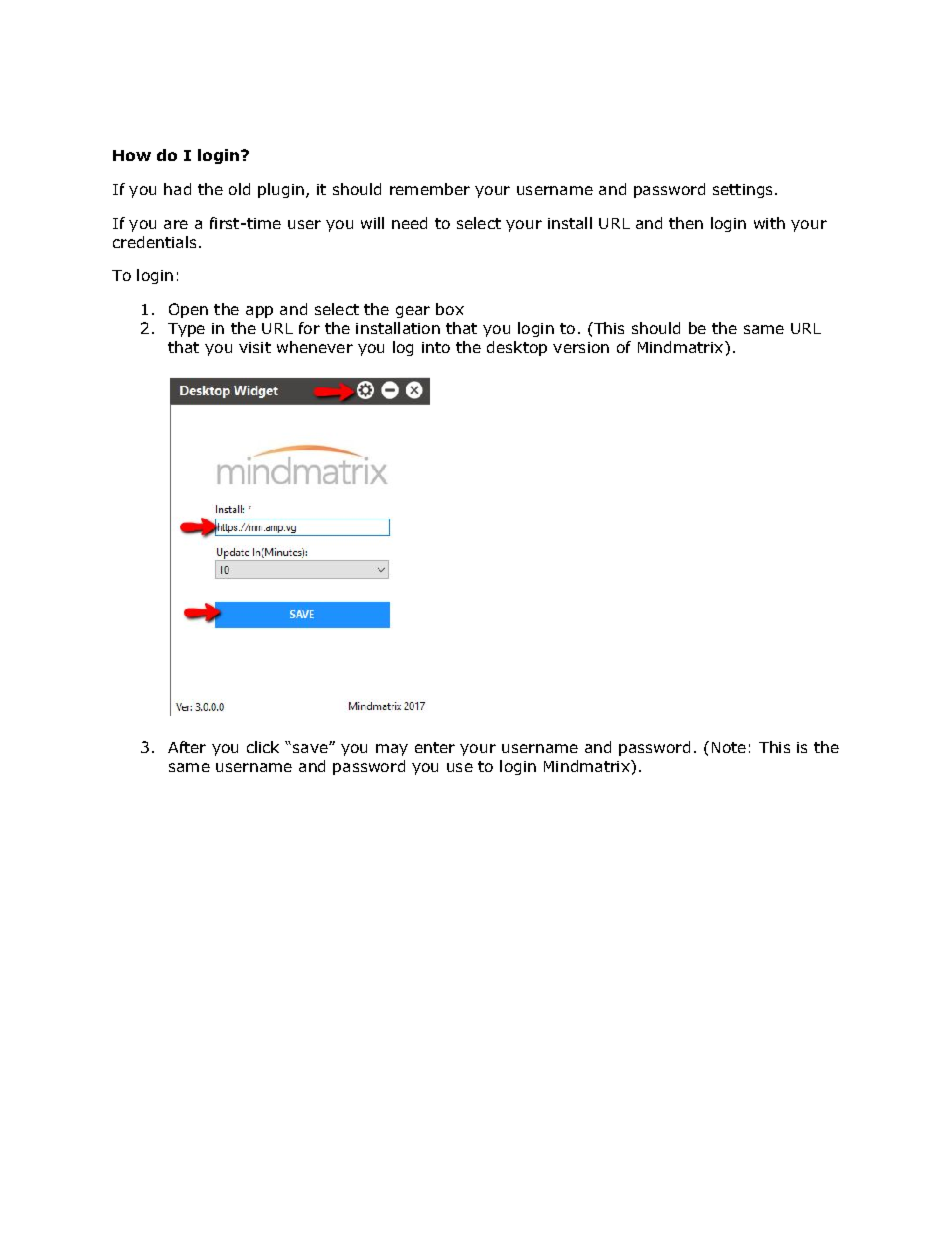 The height and width of the screenshot is (1233, 952). What do you see at coordinates (435, 747) in the screenshot?
I see `enter` at bounding box center [435, 747].
